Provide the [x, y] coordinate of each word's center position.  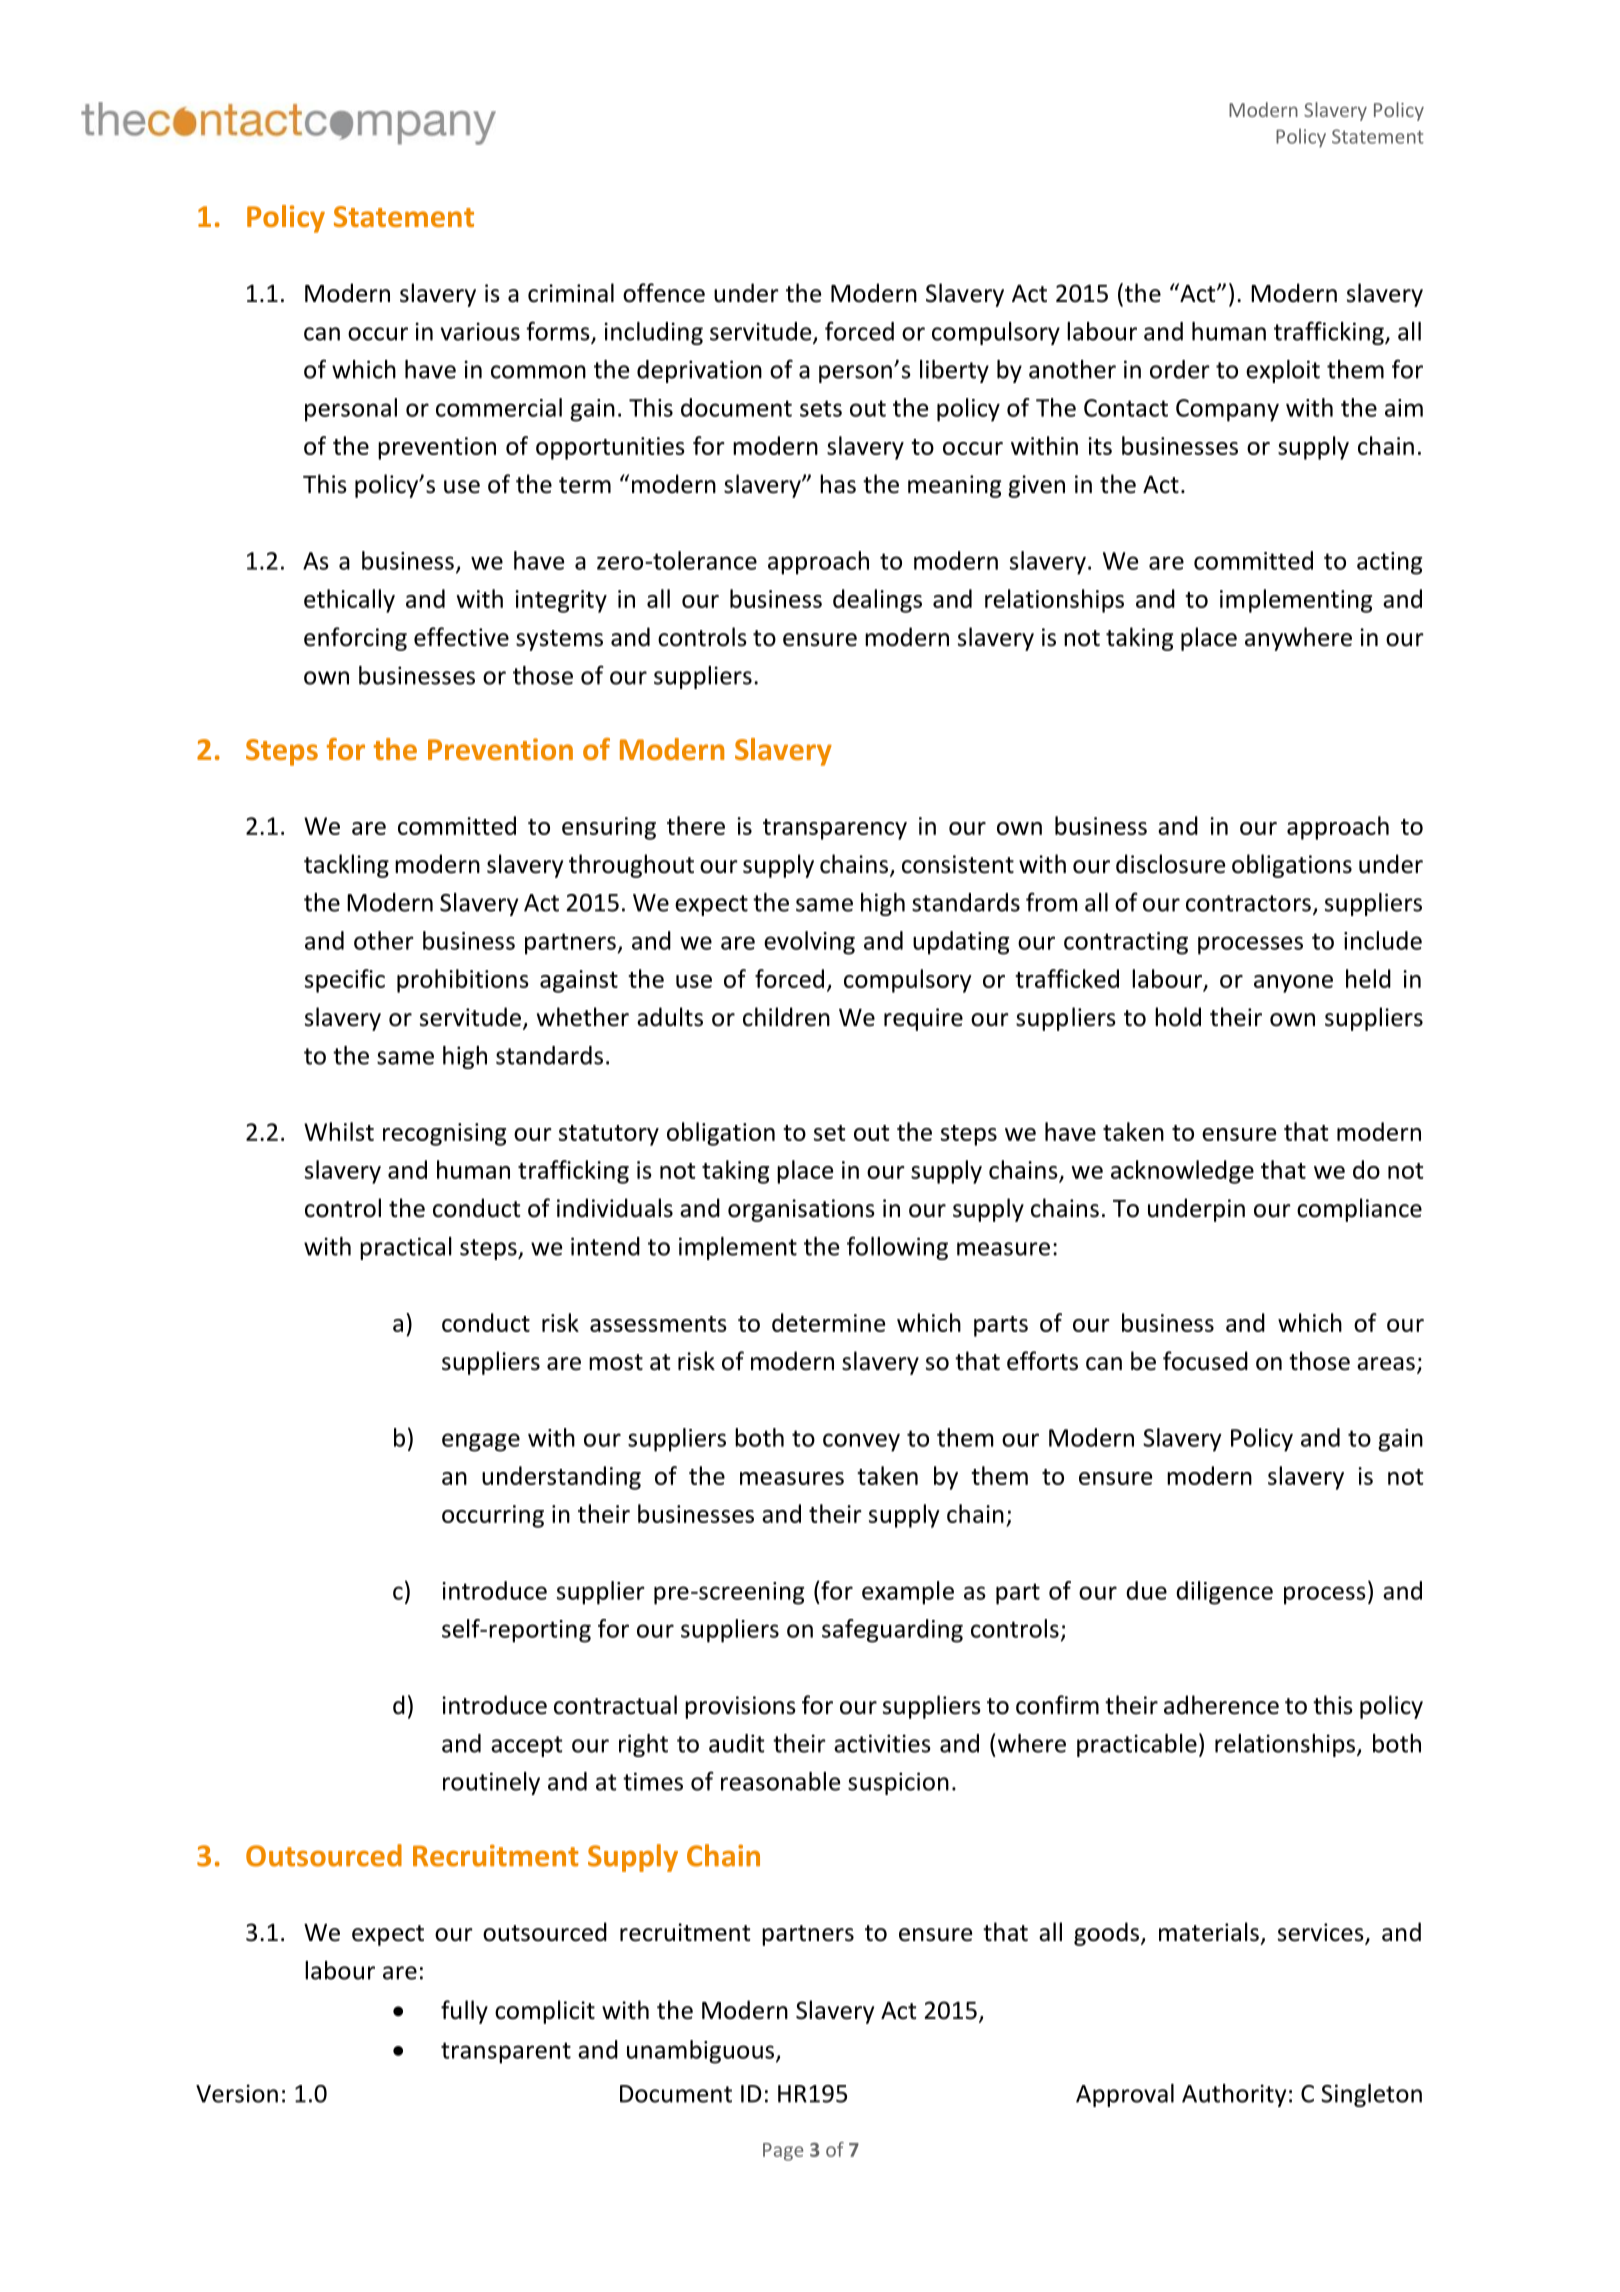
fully [464, 2012]
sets [821, 408]
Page [783, 2152]
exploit [1283, 371]
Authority [1234, 2095]
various [480, 331]
